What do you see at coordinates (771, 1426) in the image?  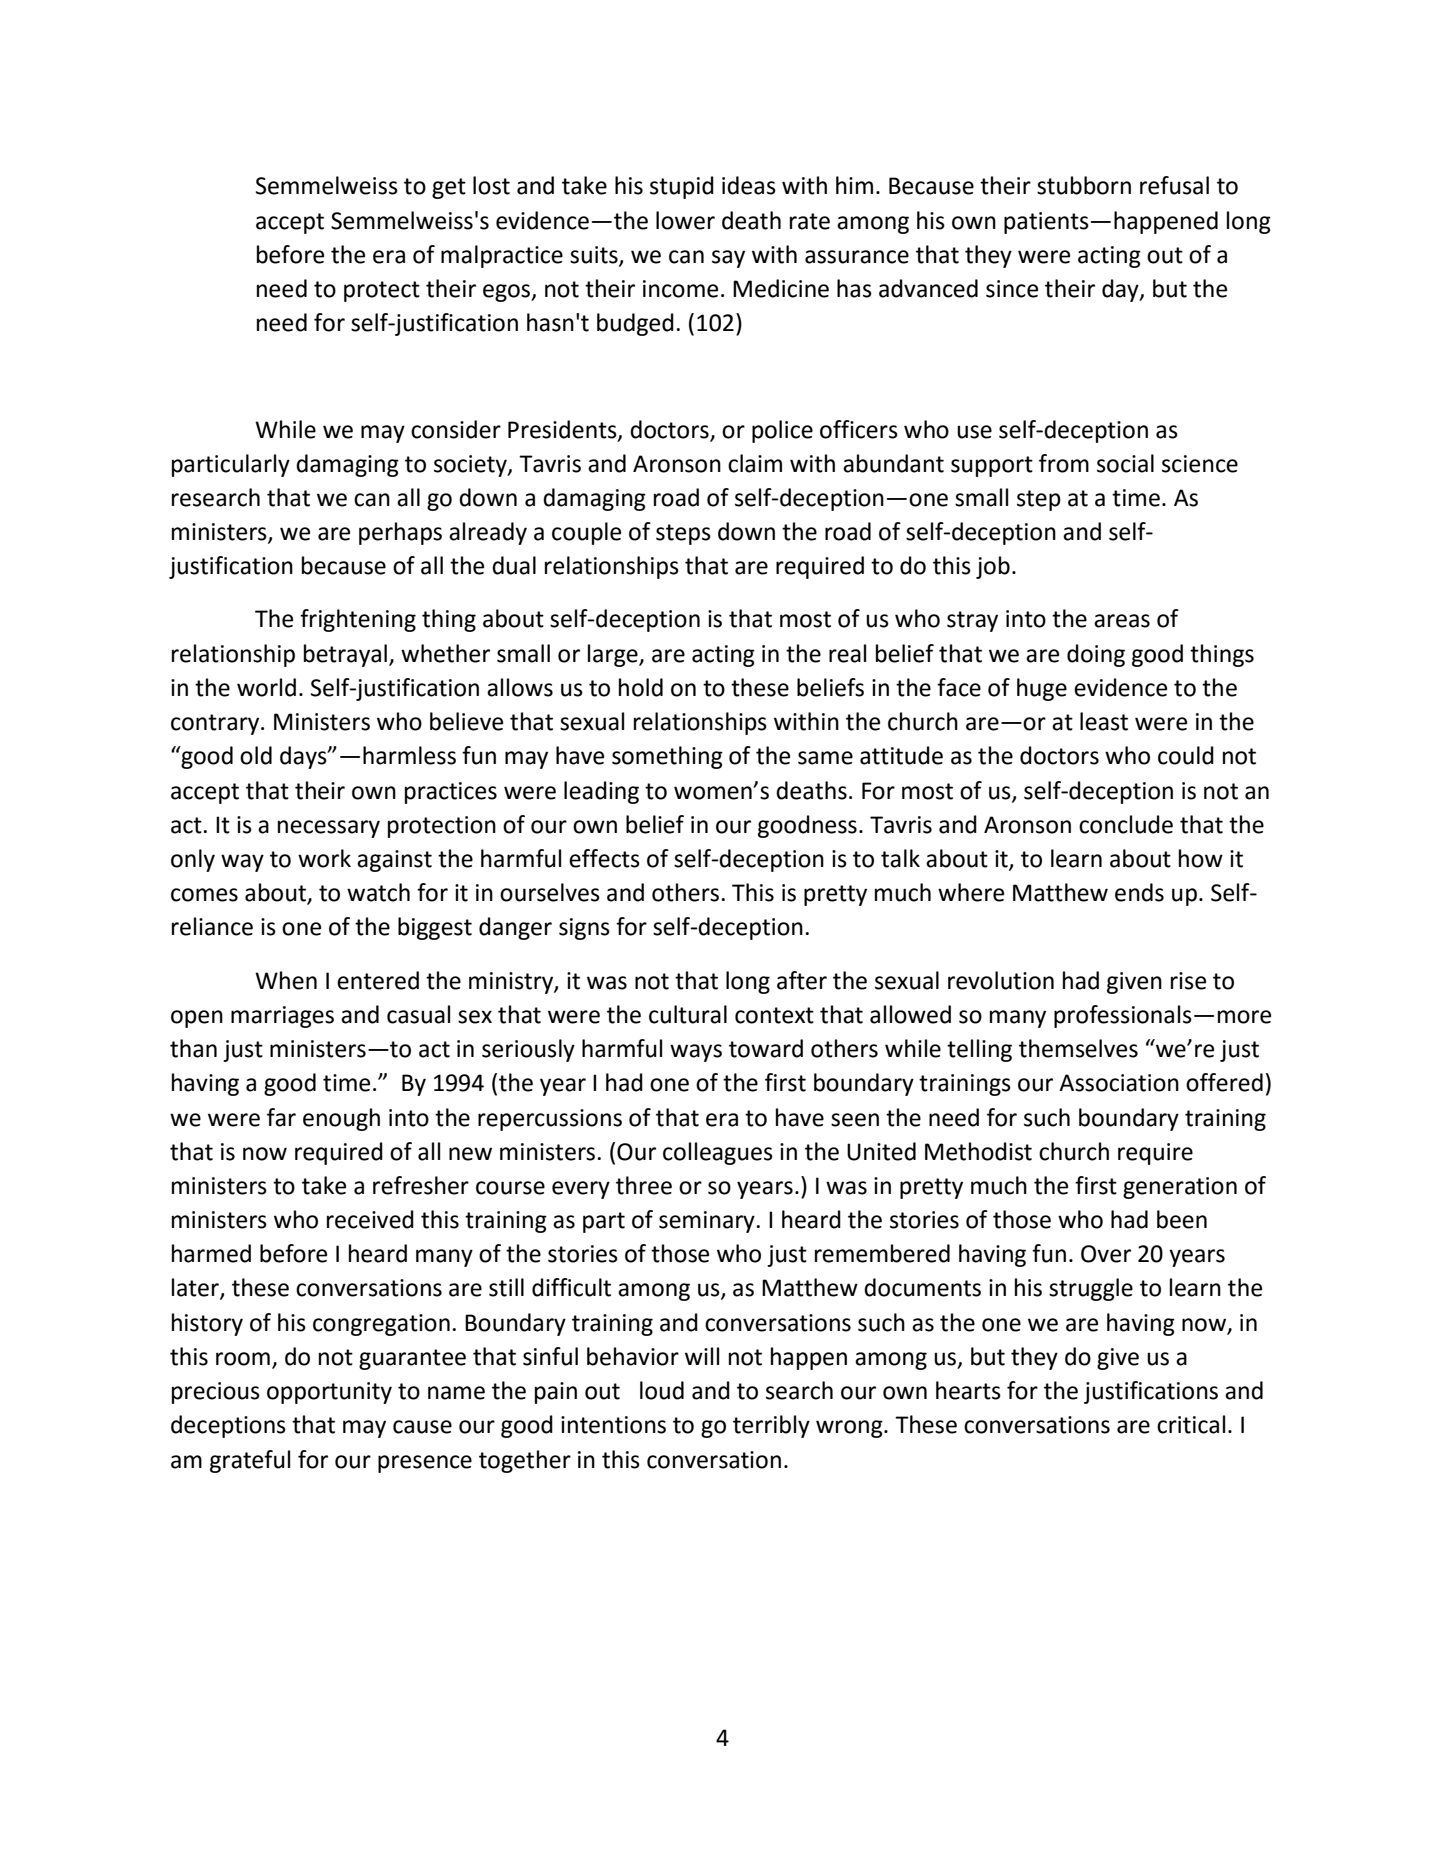 I see `terribly` at bounding box center [771, 1426].
